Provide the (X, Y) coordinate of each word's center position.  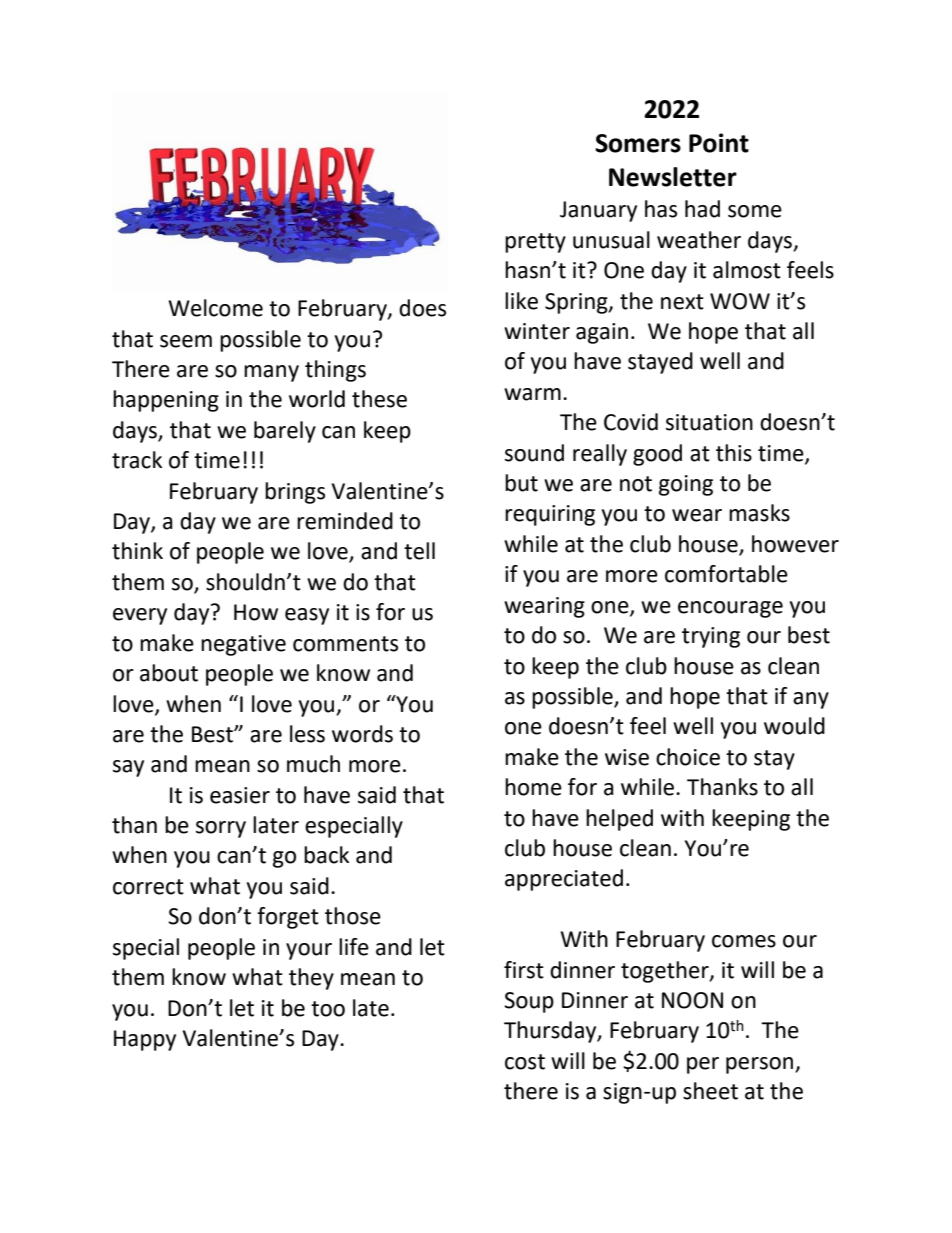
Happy (145, 1040)
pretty (535, 243)
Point (719, 143)
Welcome (215, 308)
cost (525, 1062)
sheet (710, 1091)
